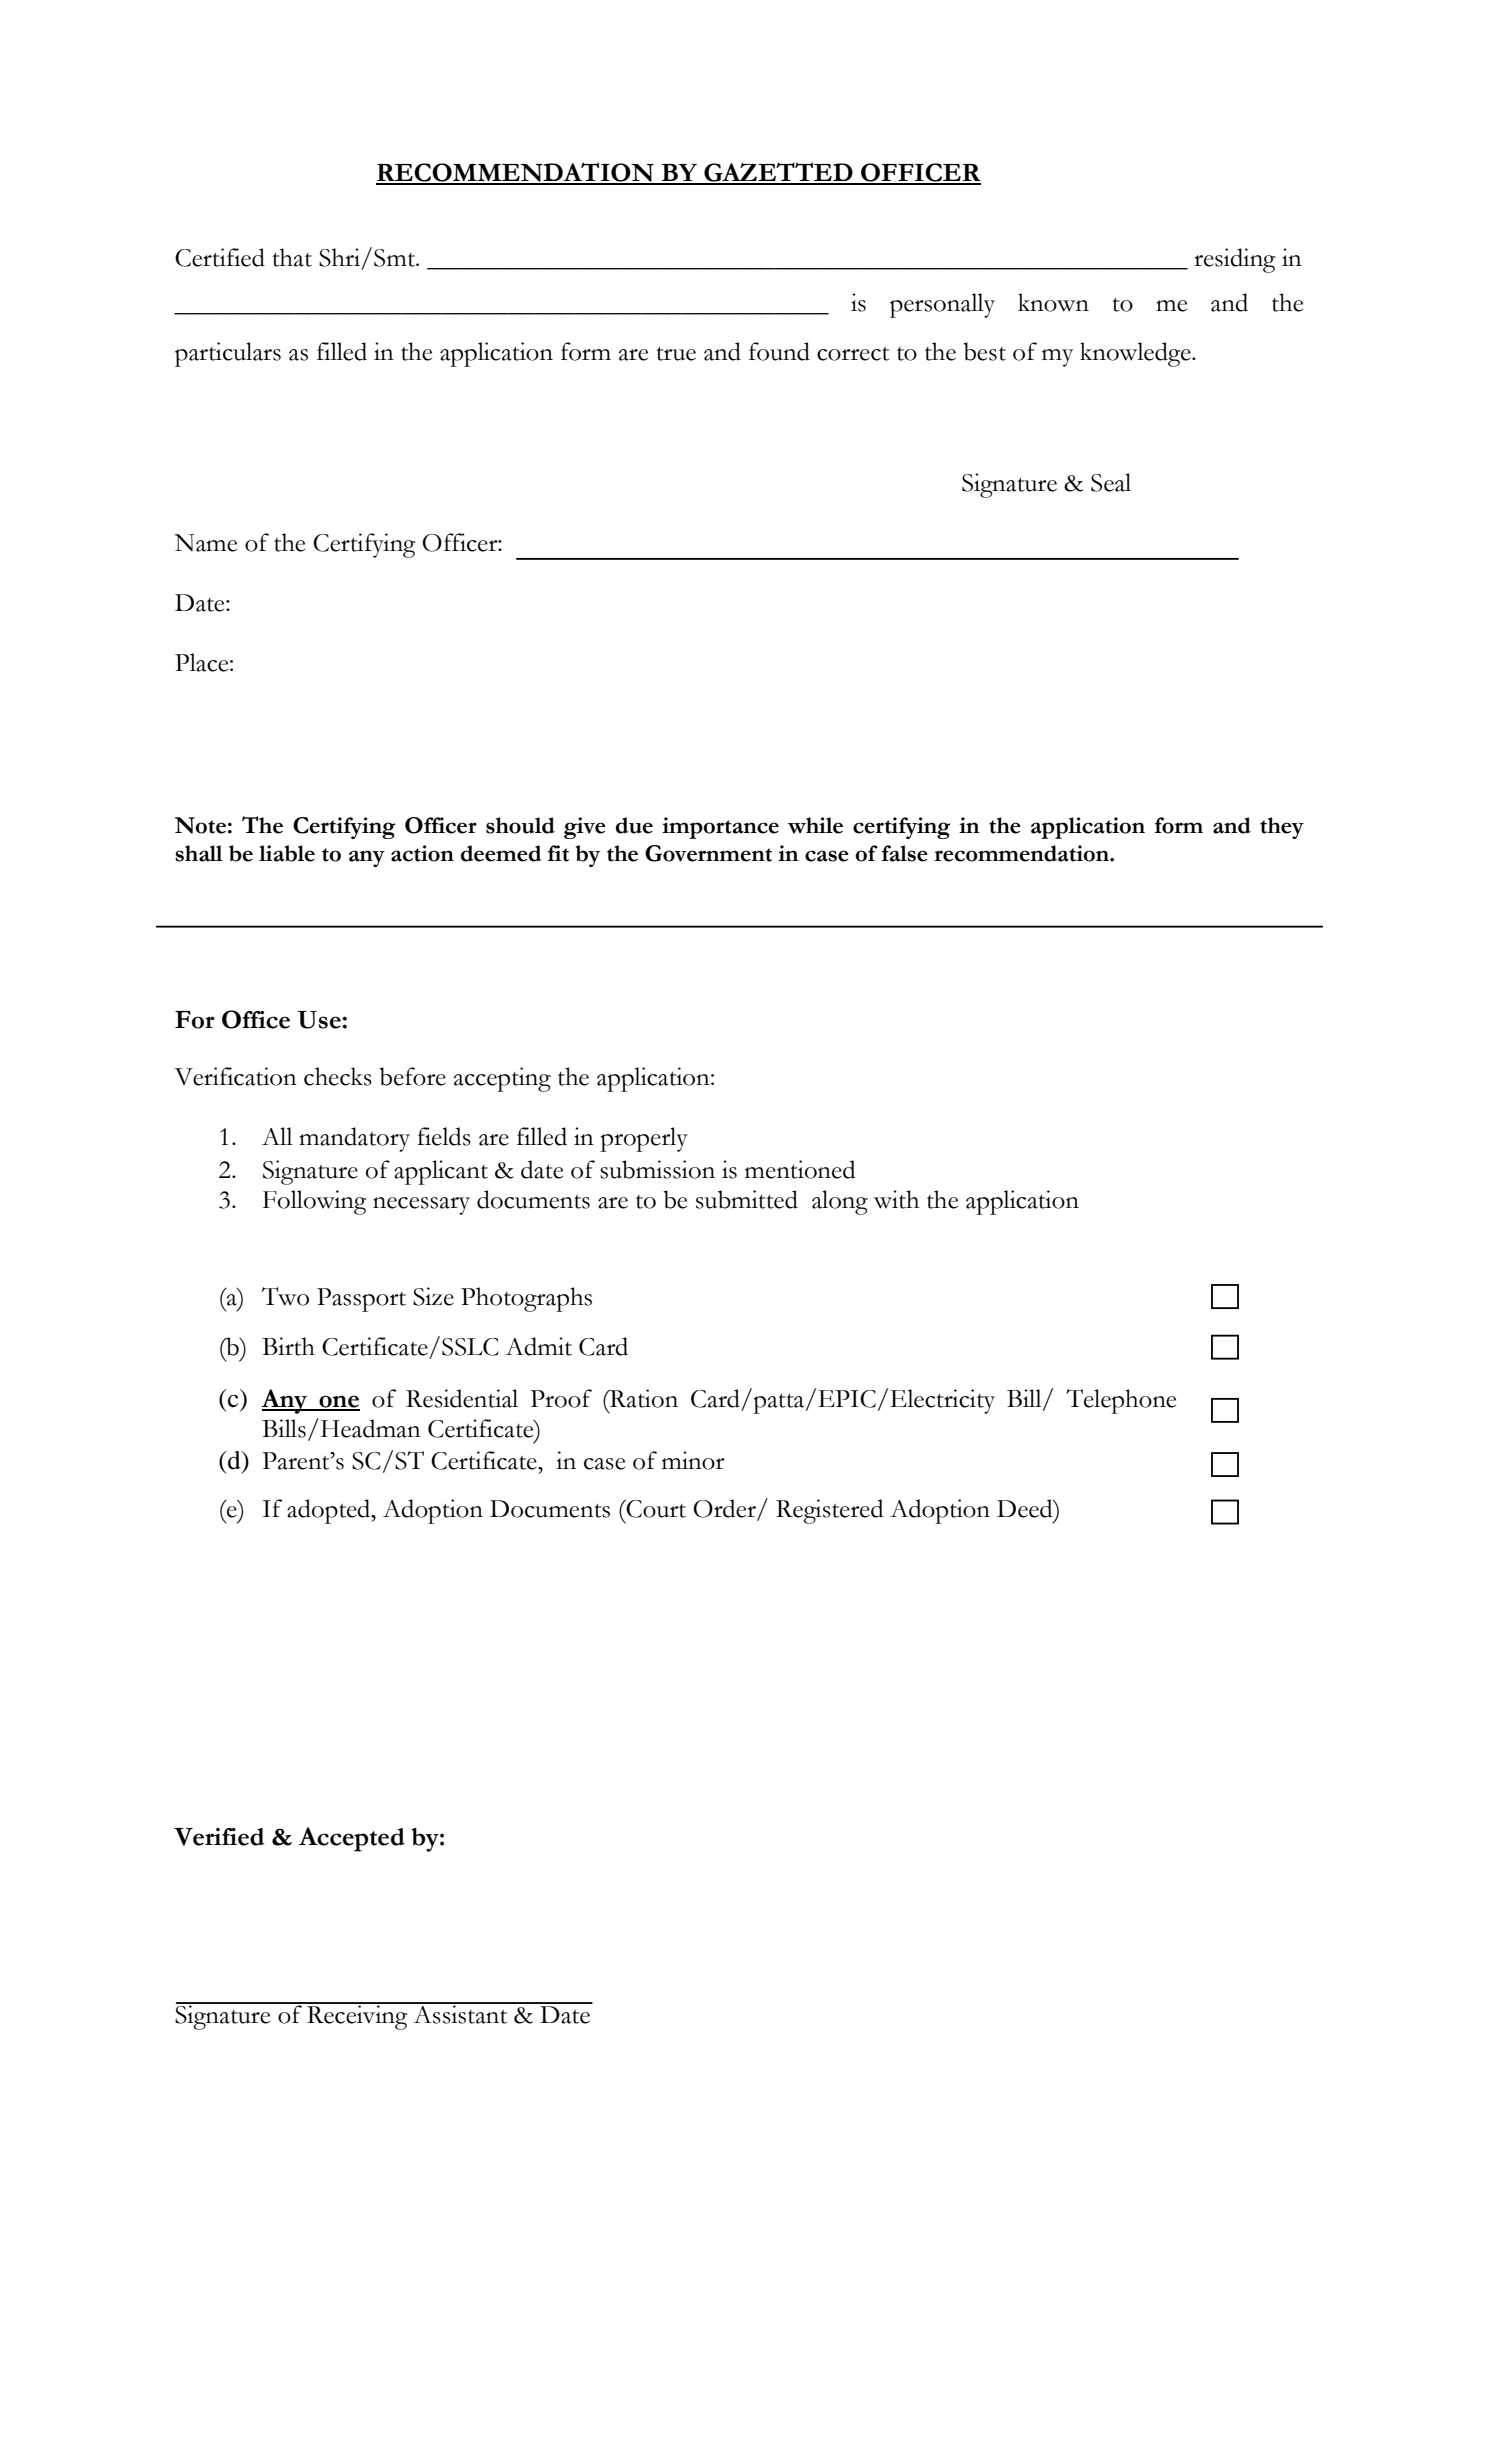  What do you see at coordinates (779, 351) in the screenshot?
I see `found` at bounding box center [779, 351].
